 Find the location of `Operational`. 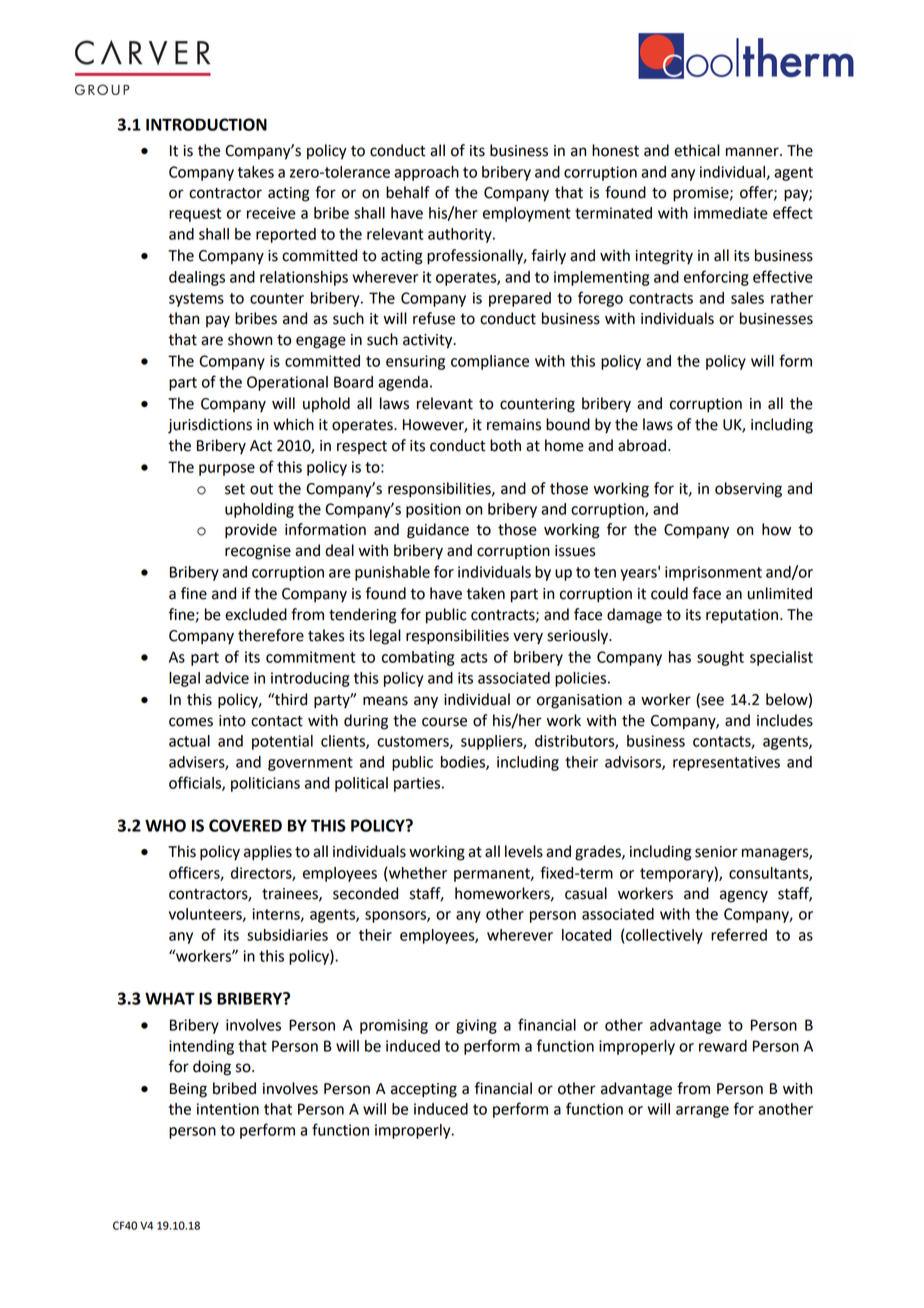

Operational is located at coordinates (287, 383).
